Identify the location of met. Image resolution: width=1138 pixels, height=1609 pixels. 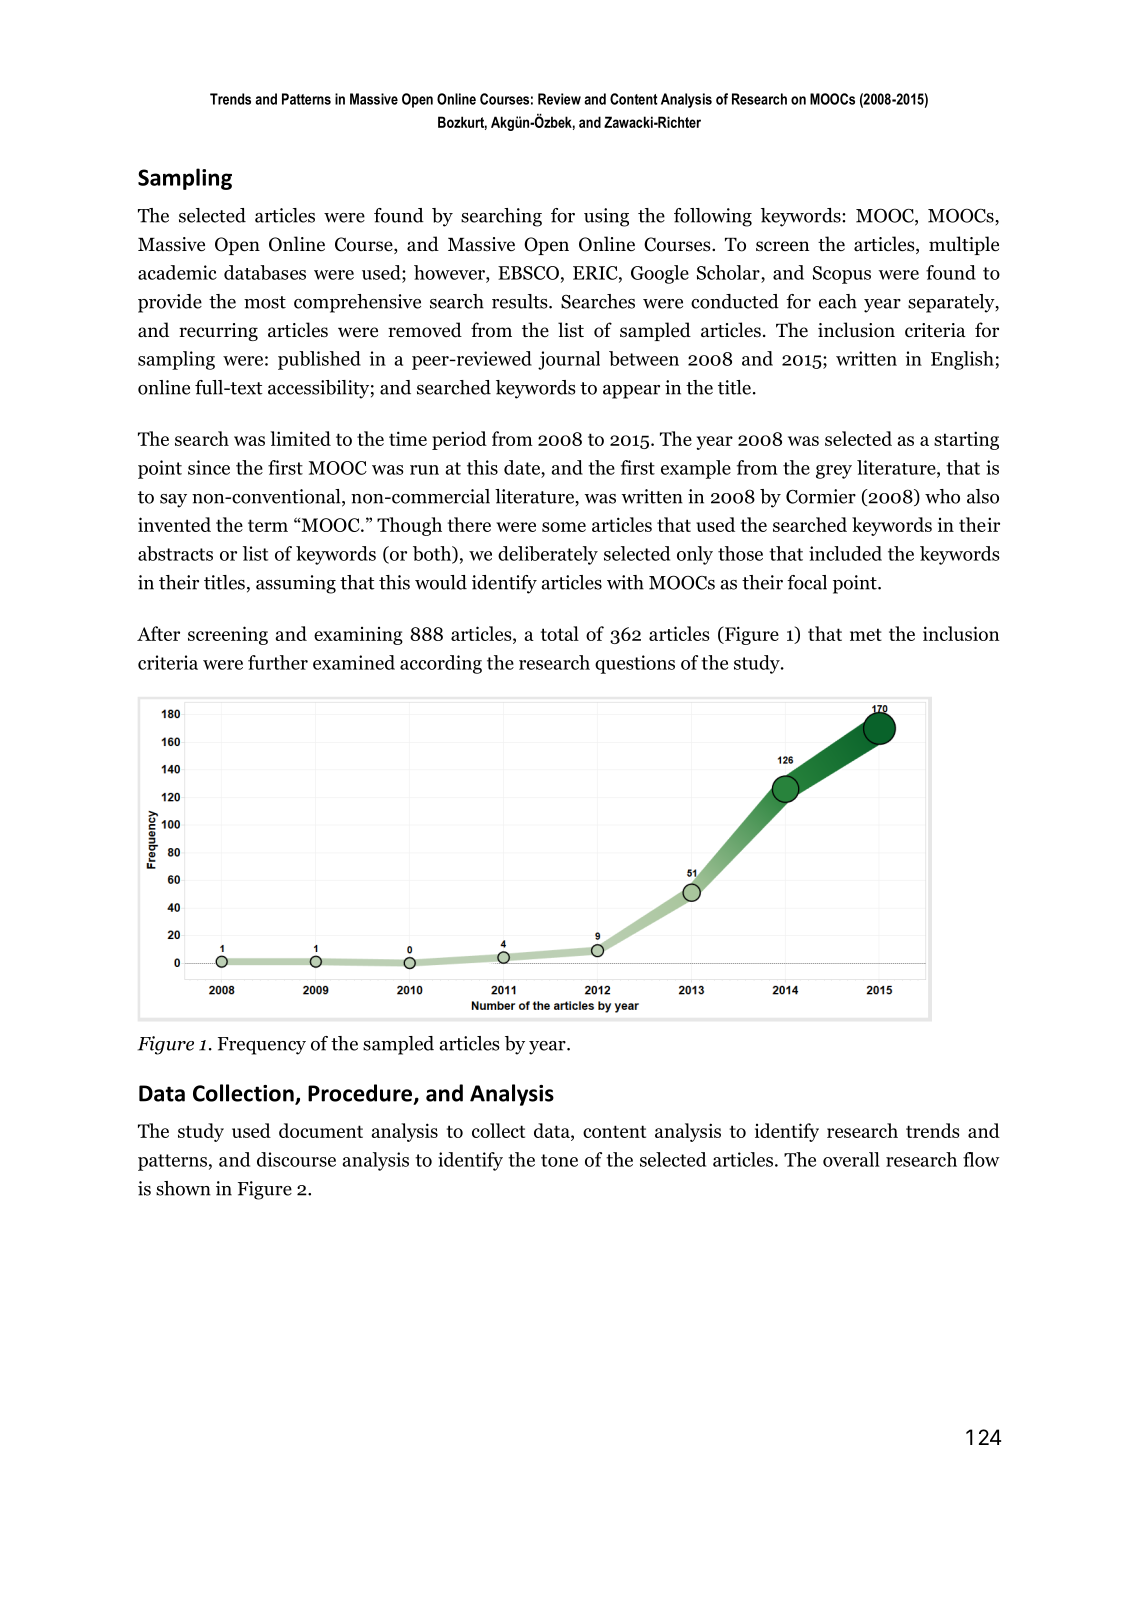
(866, 634).
